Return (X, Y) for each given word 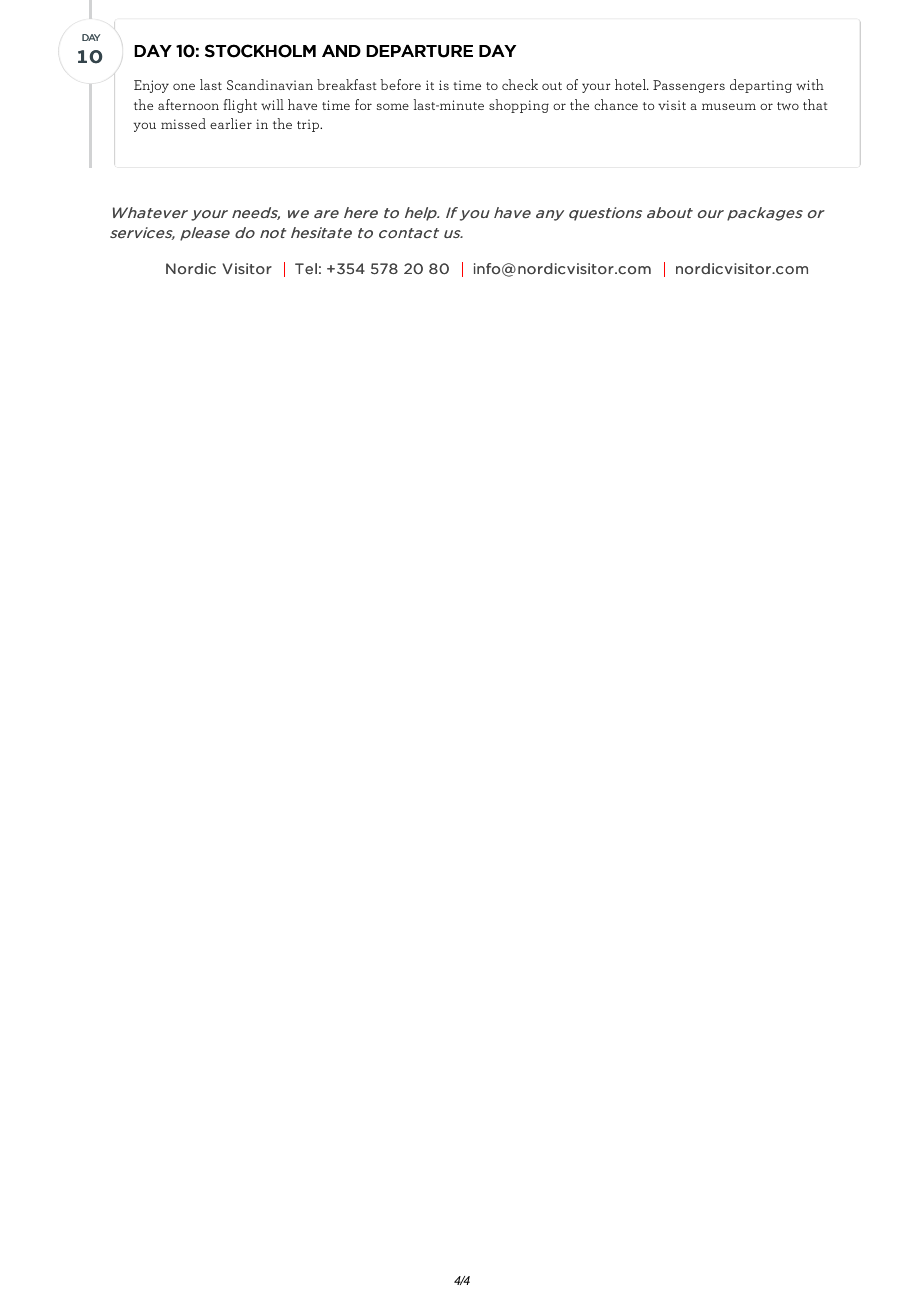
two (788, 106)
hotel (632, 84)
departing (761, 86)
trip (309, 125)
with (810, 84)
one (184, 86)
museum (729, 106)
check (520, 84)
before (401, 84)
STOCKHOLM (260, 51)
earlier (231, 123)
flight (240, 106)
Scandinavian (270, 84)
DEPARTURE (419, 51)
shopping (519, 106)
